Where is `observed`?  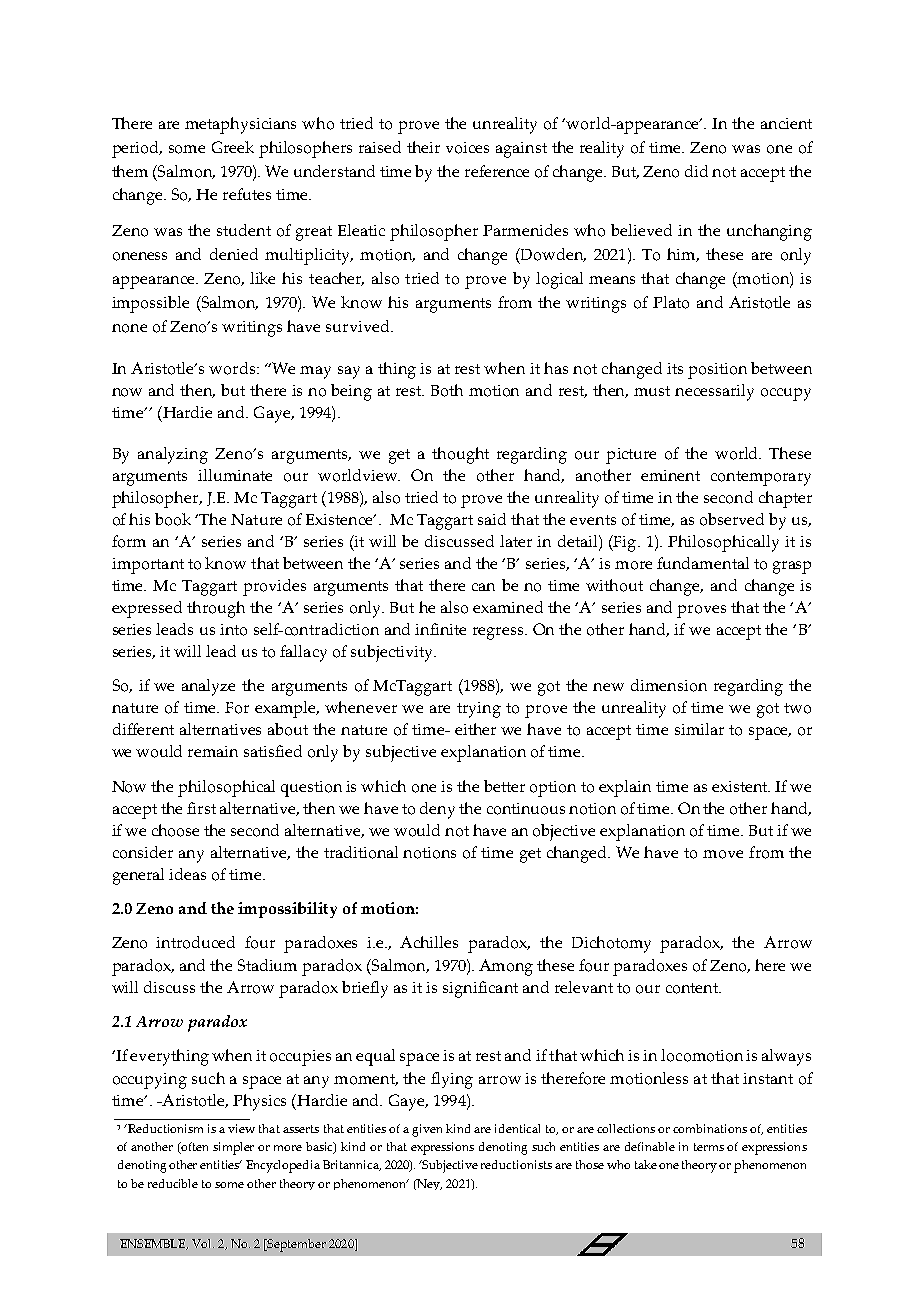 observed is located at coordinates (732, 519).
